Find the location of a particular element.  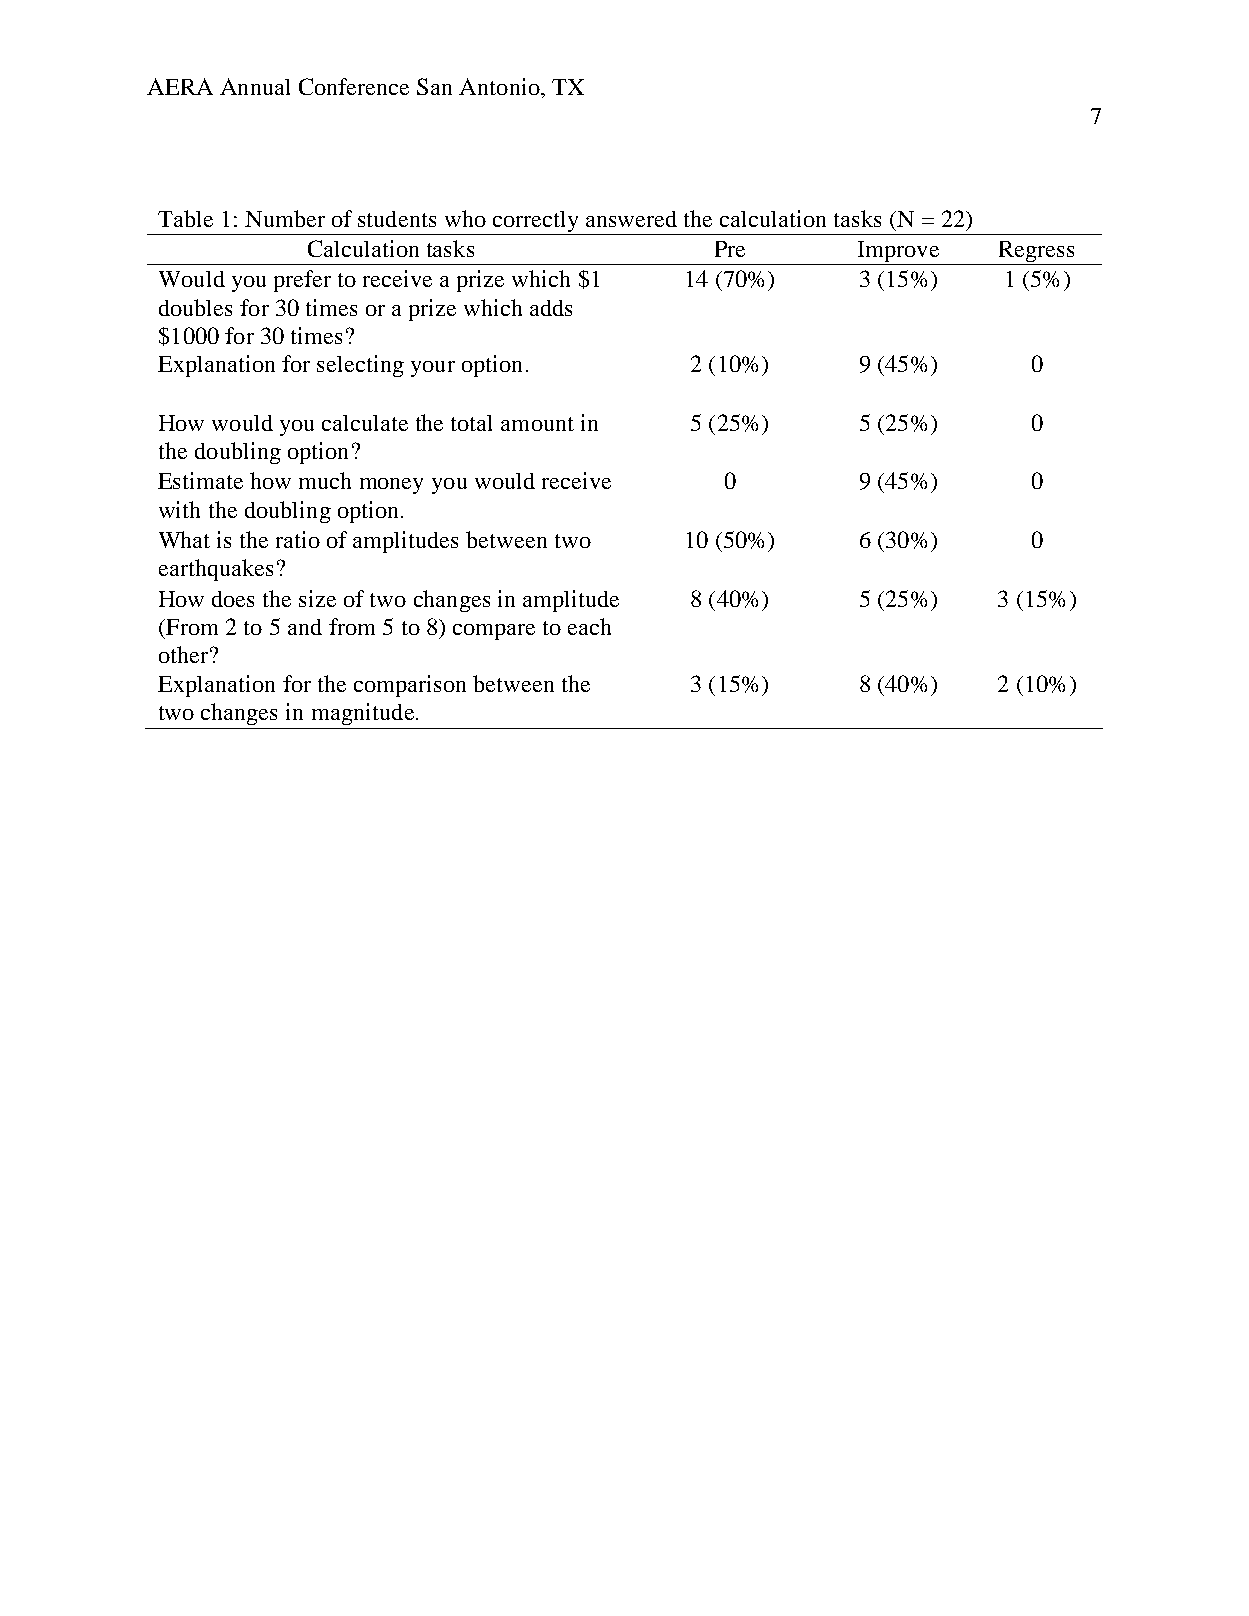

magnitude is located at coordinates (363, 714).
